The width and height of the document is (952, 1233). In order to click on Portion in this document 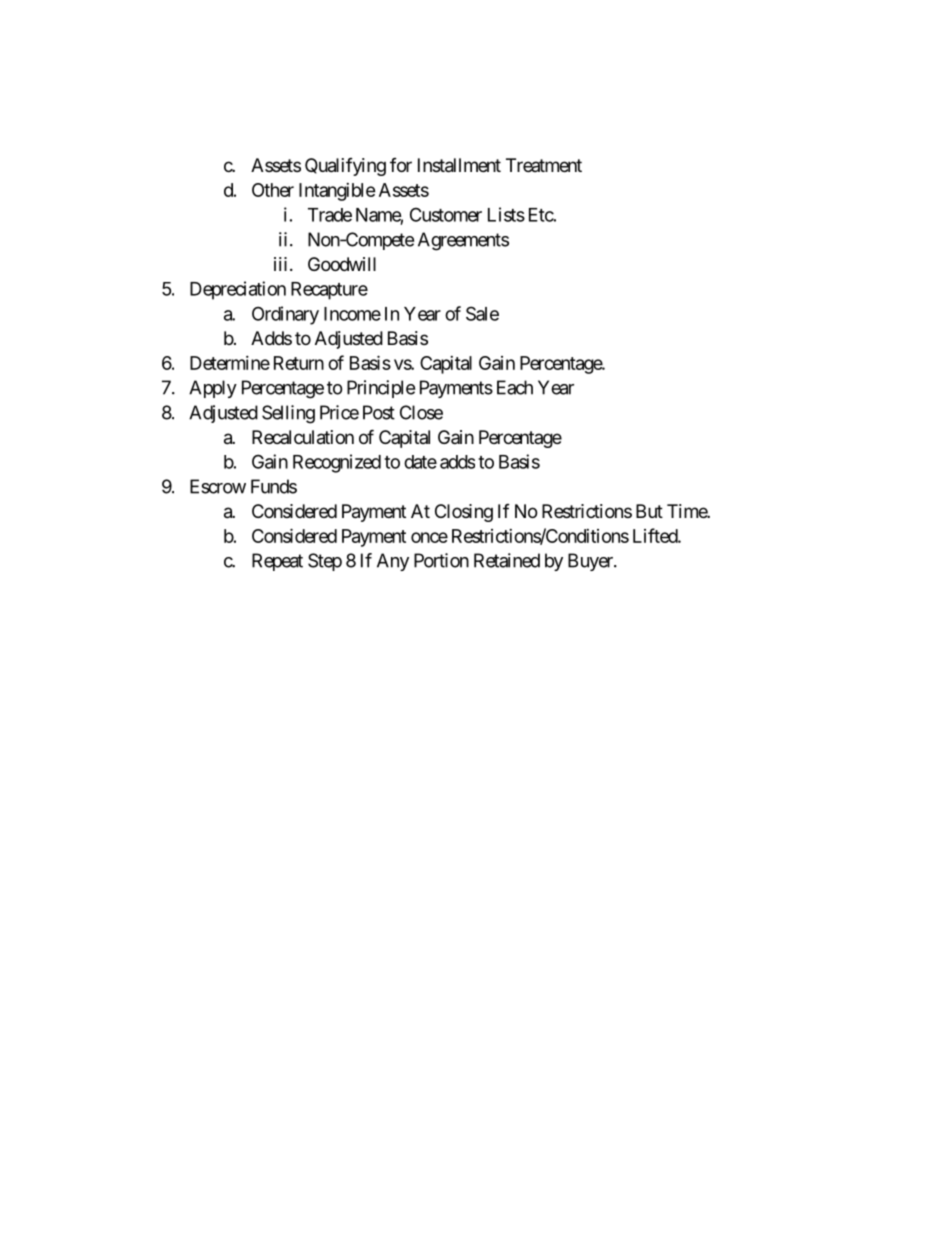, I will do `click(441, 560)`.
